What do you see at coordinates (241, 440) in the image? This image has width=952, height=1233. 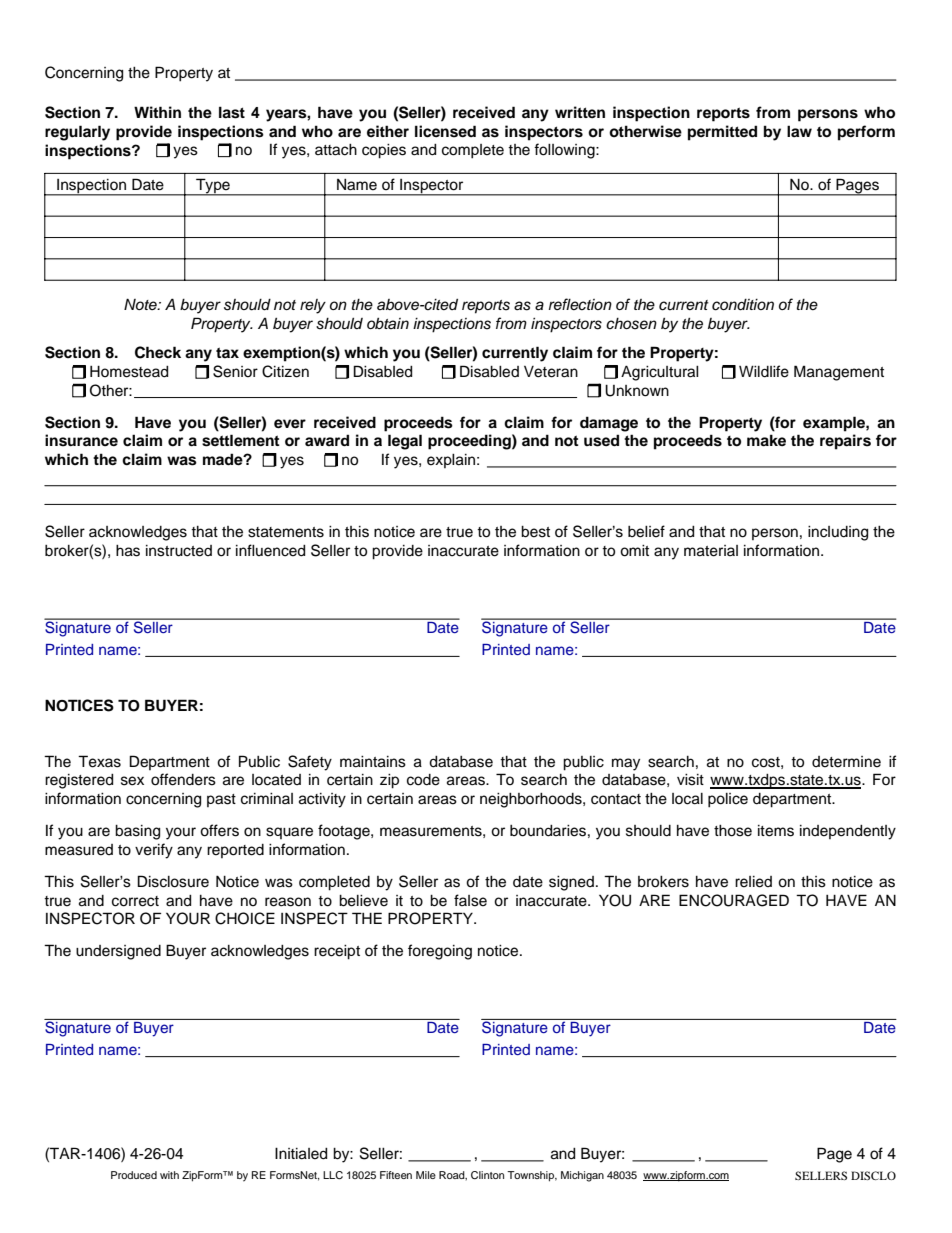 I see `settlement` at bounding box center [241, 440].
